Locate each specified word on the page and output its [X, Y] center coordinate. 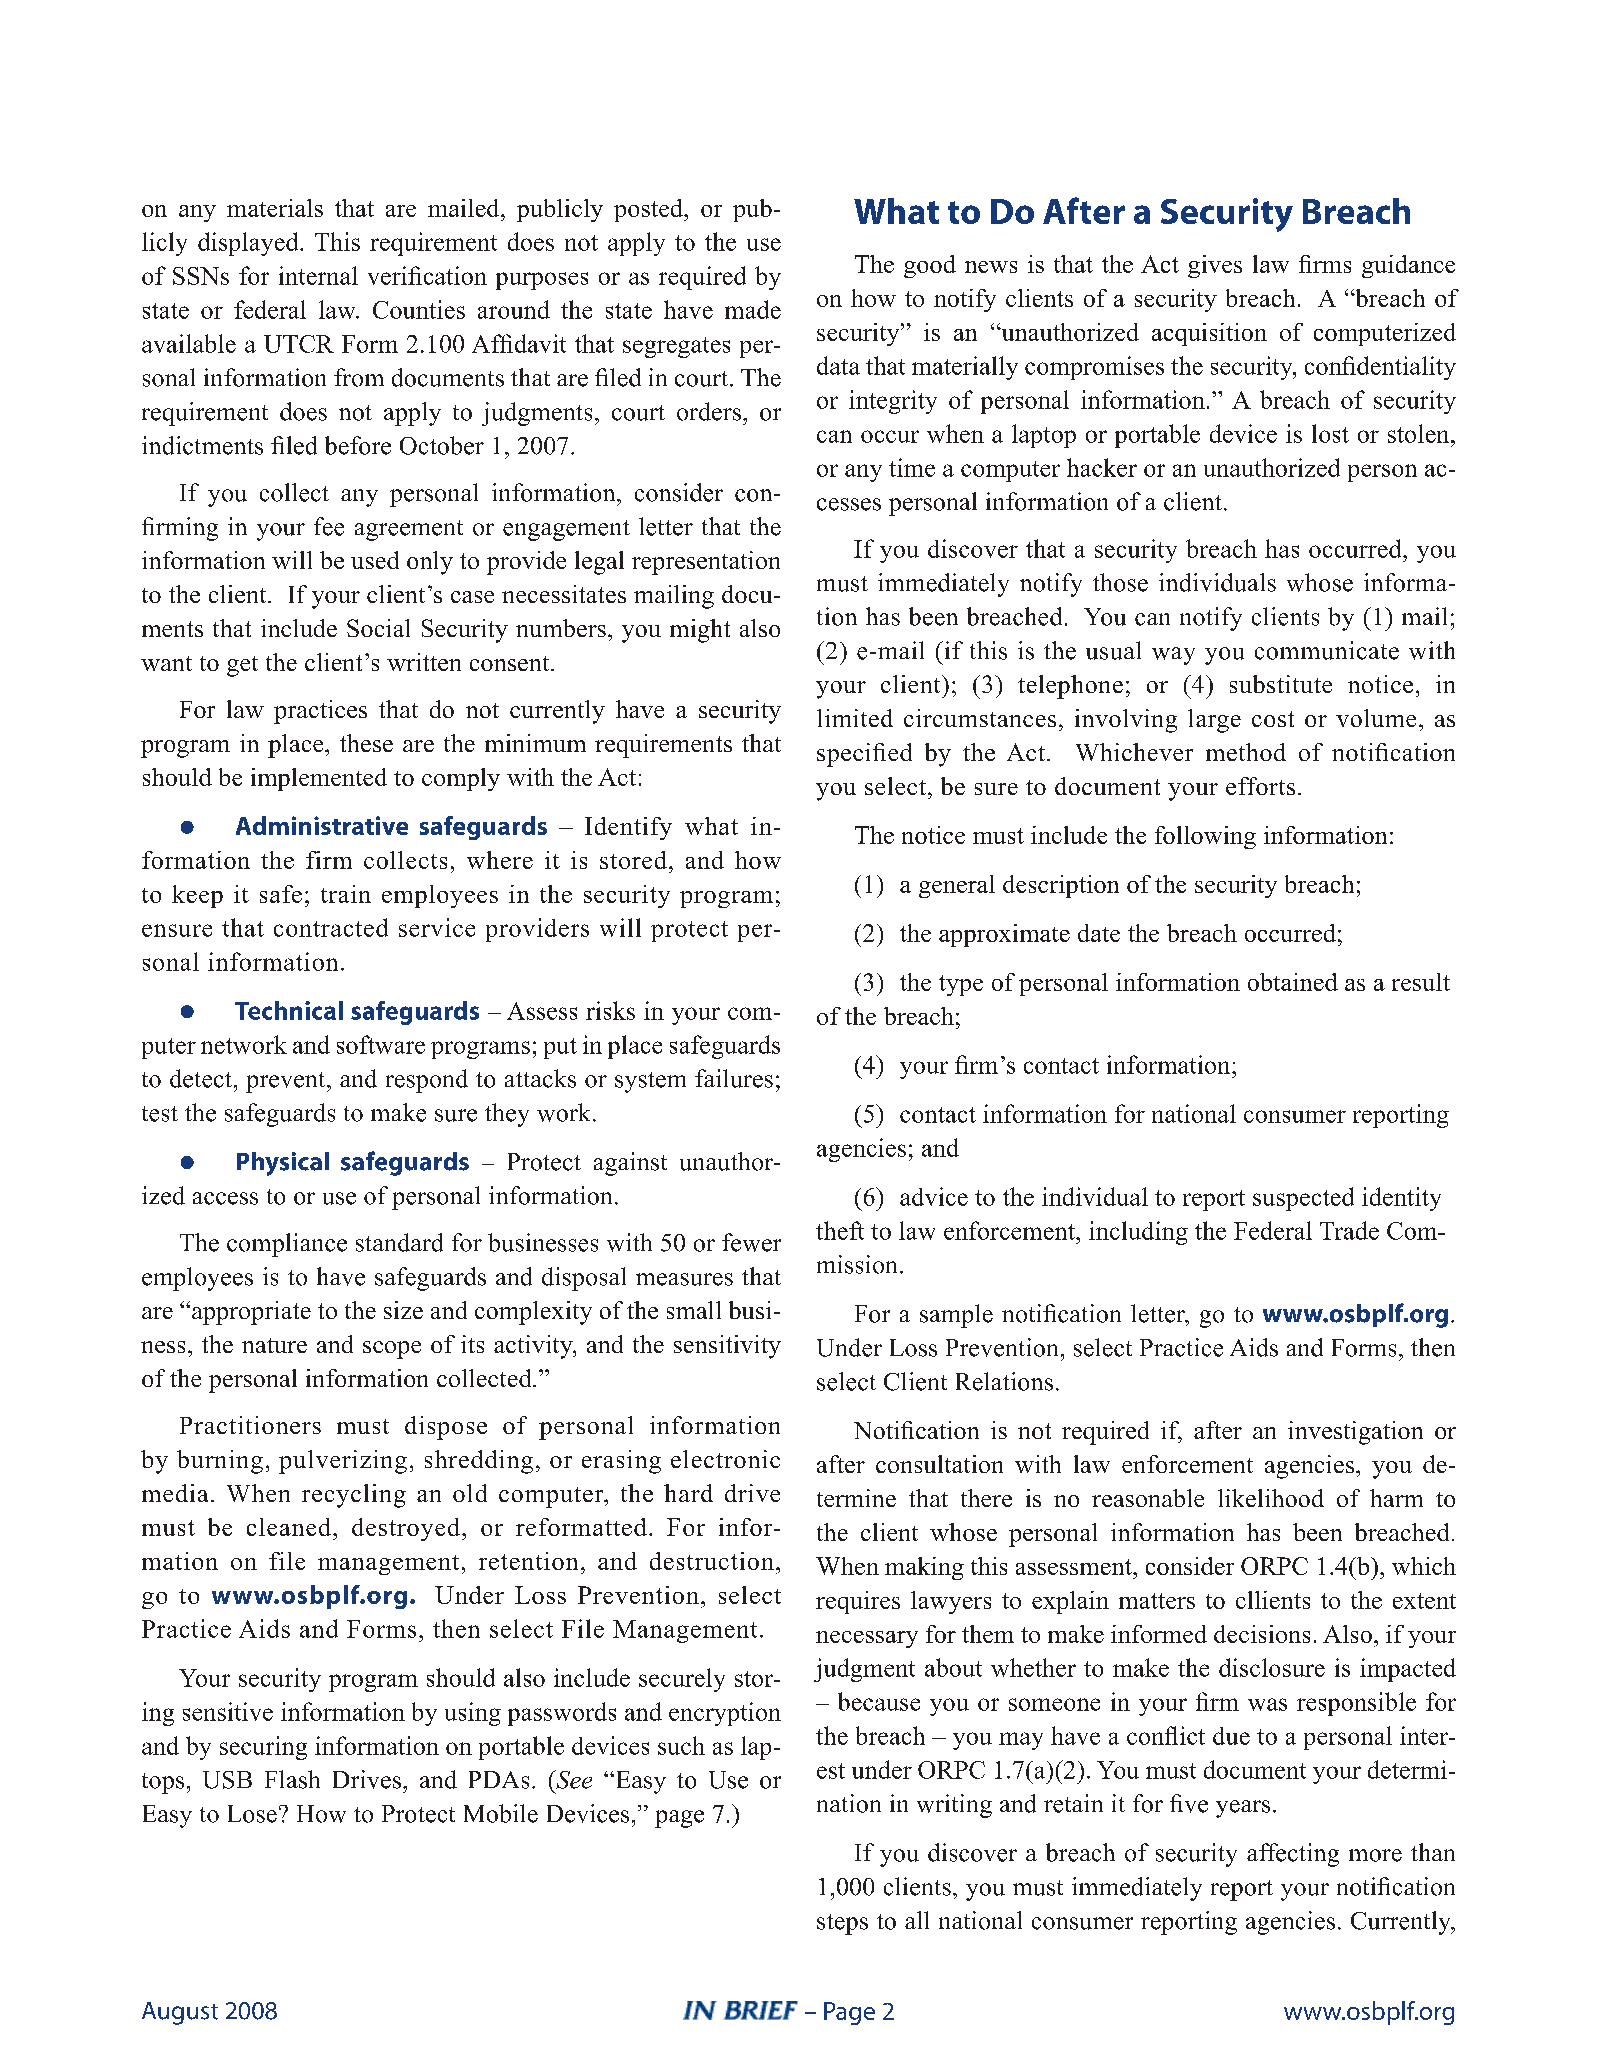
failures [734, 1078]
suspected [1303, 1199]
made [753, 309]
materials [275, 208]
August [180, 2013]
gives [1215, 266]
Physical [283, 1164]
